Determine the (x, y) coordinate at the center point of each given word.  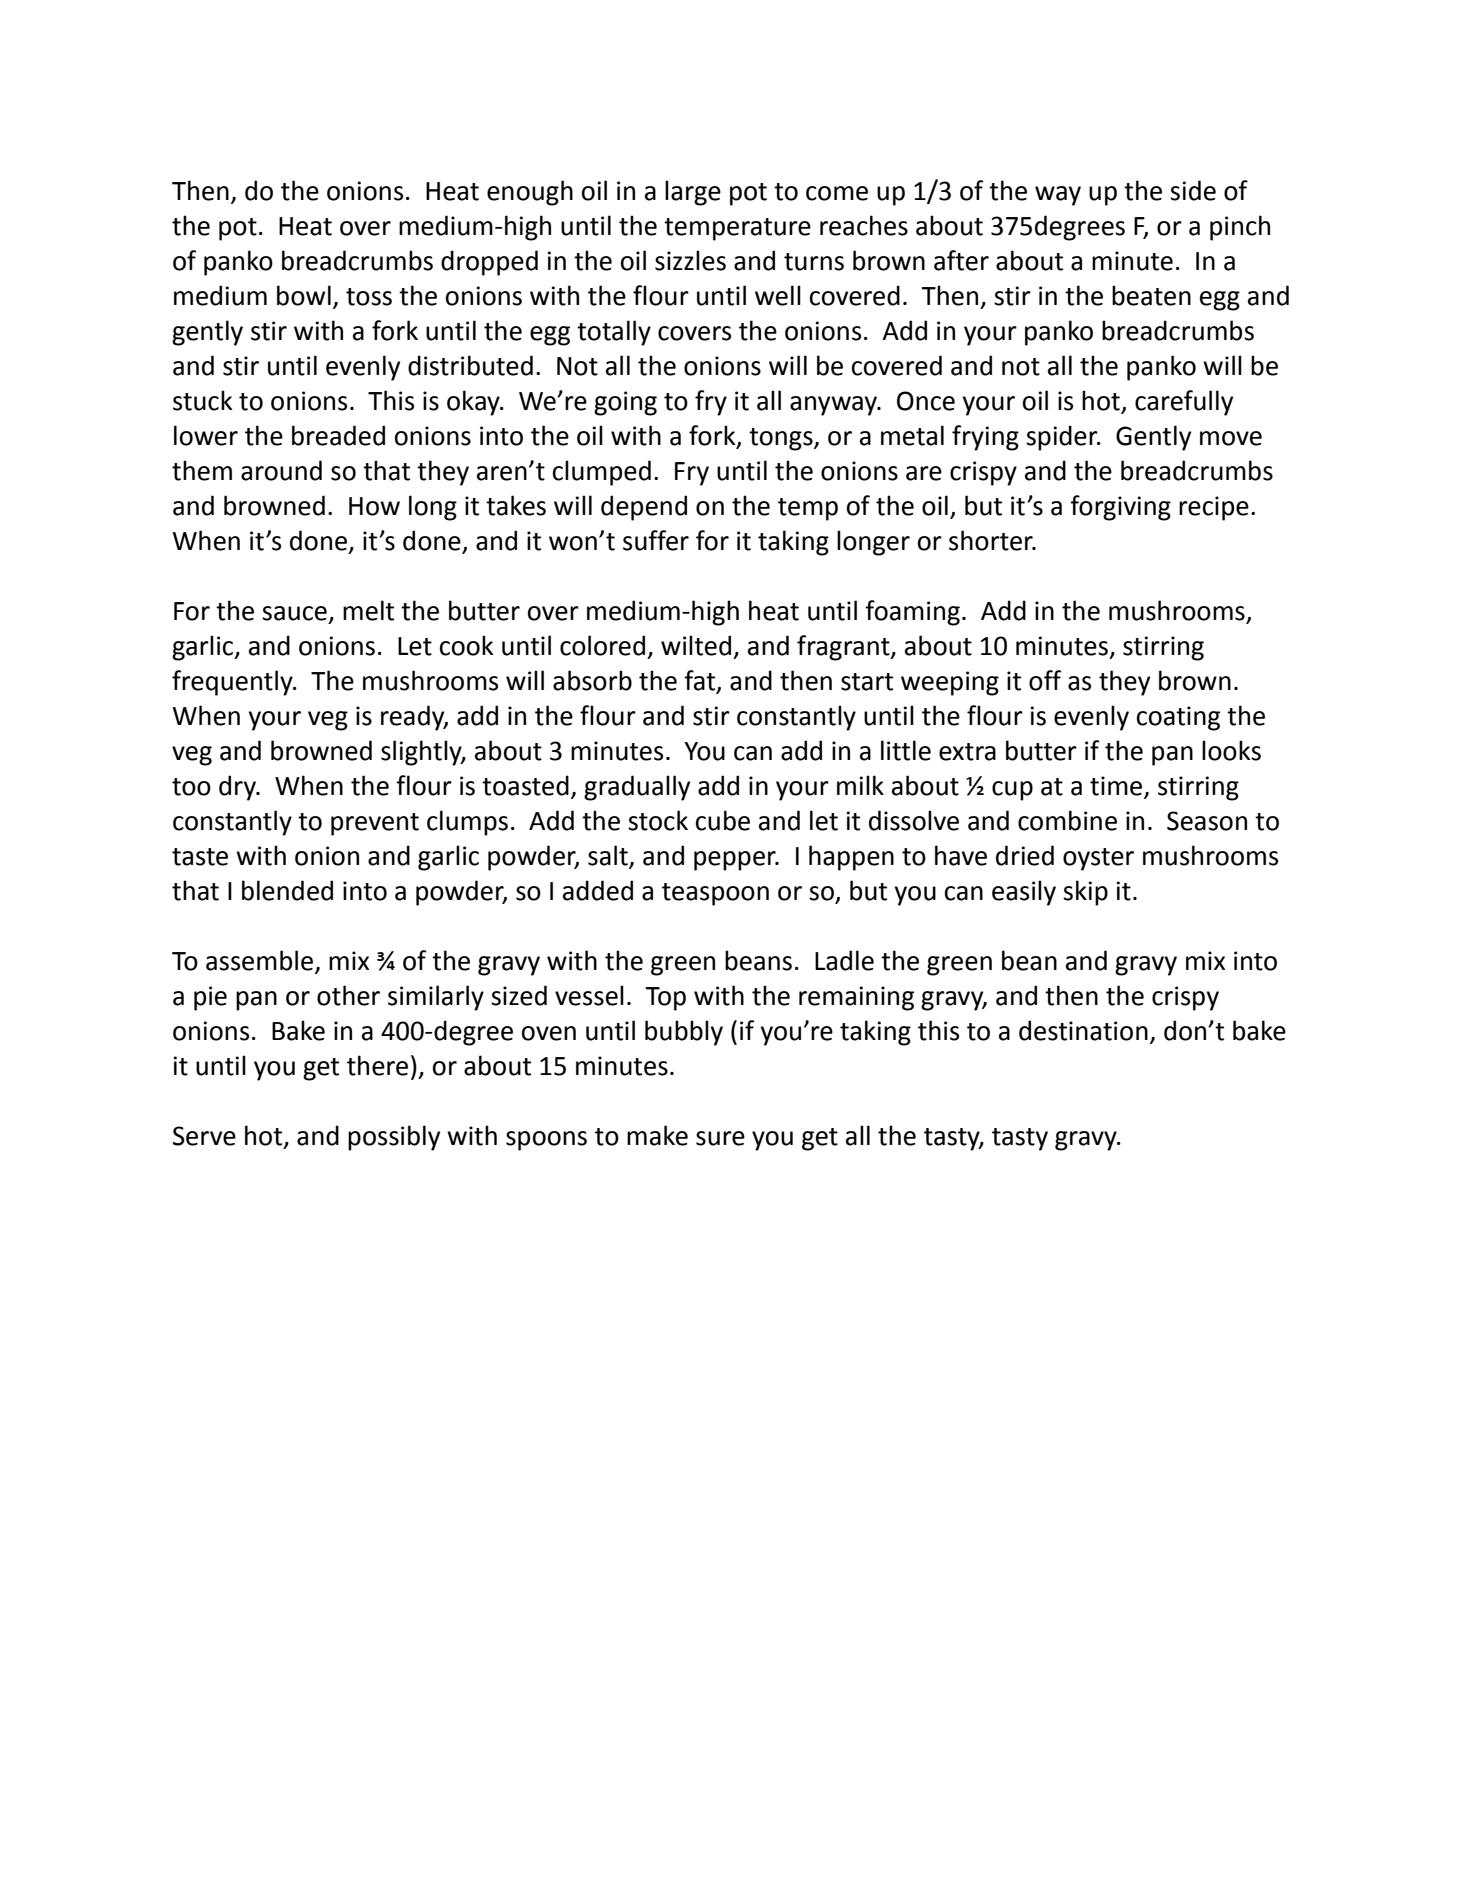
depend (644, 508)
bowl (304, 295)
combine (1067, 820)
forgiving (1120, 508)
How (374, 506)
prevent (375, 824)
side (1193, 190)
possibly (394, 1138)
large (693, 193)
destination (1083, 1030)
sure (720, 1138)
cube (723, 820)
